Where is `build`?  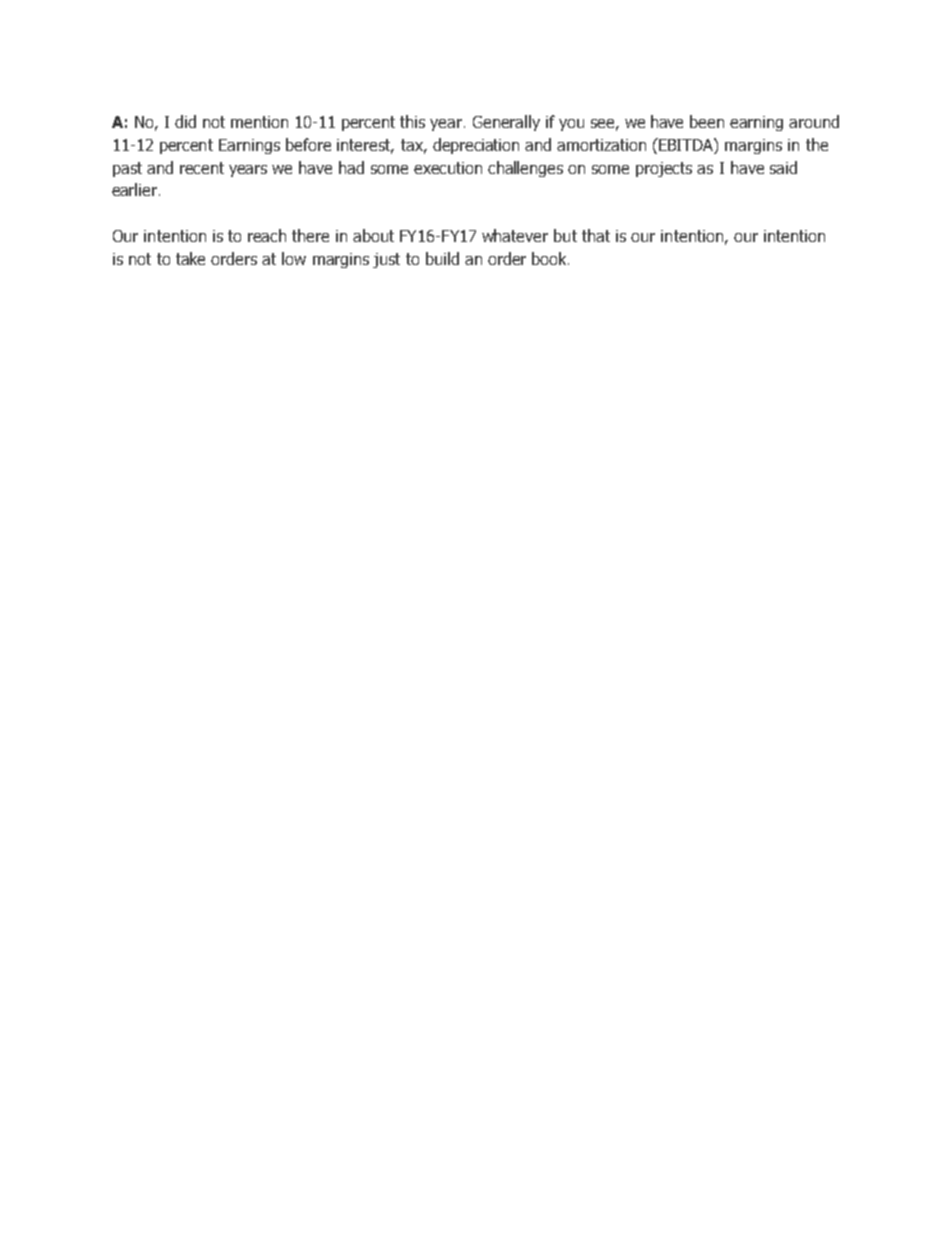 build is located at coordinates (442, 258).
